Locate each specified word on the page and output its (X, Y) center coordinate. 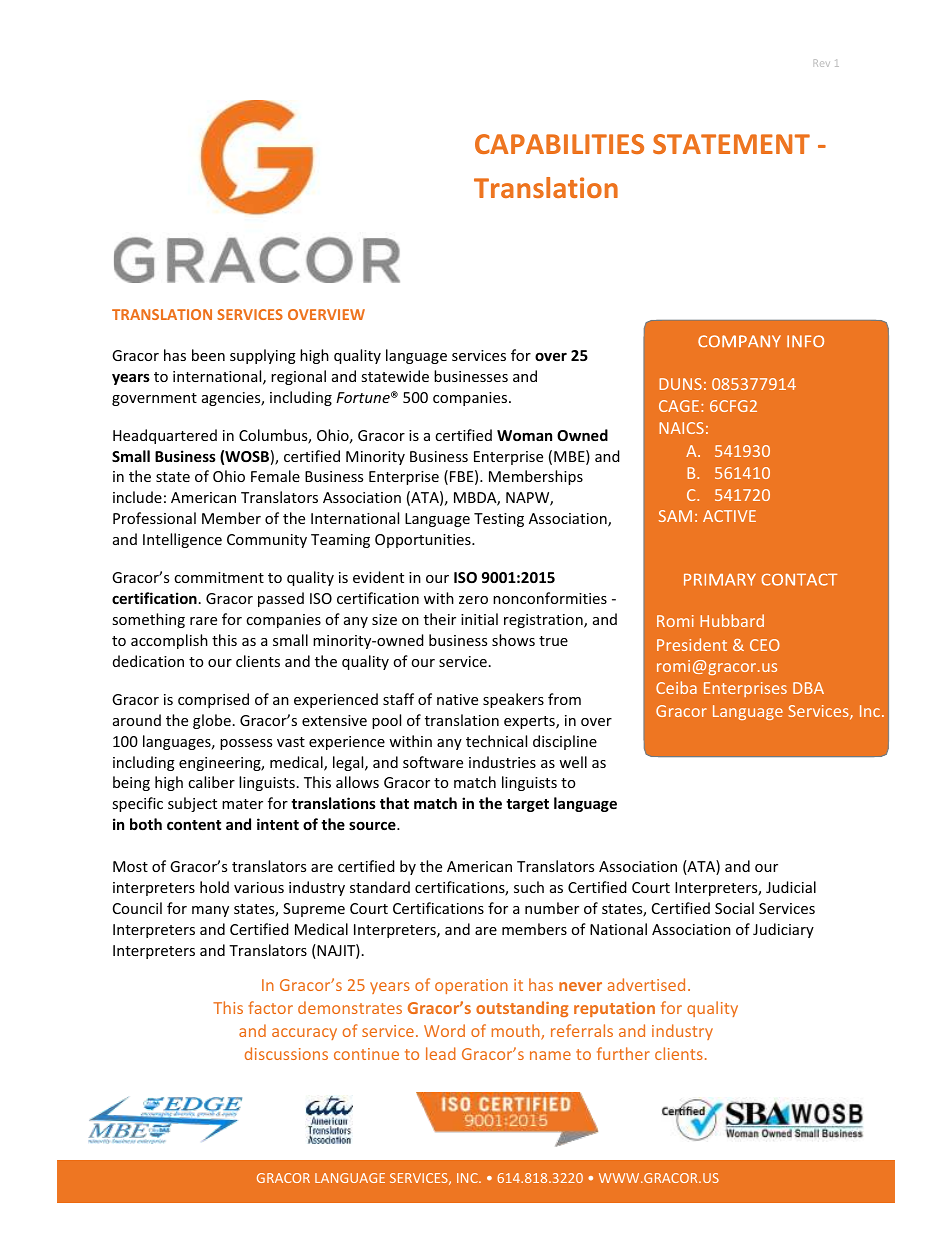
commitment (219, 577)
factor (270, 1007)
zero (473, 600)
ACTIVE (729, 516)
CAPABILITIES (559, 144)
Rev (822, 63)
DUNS (680, 384)
